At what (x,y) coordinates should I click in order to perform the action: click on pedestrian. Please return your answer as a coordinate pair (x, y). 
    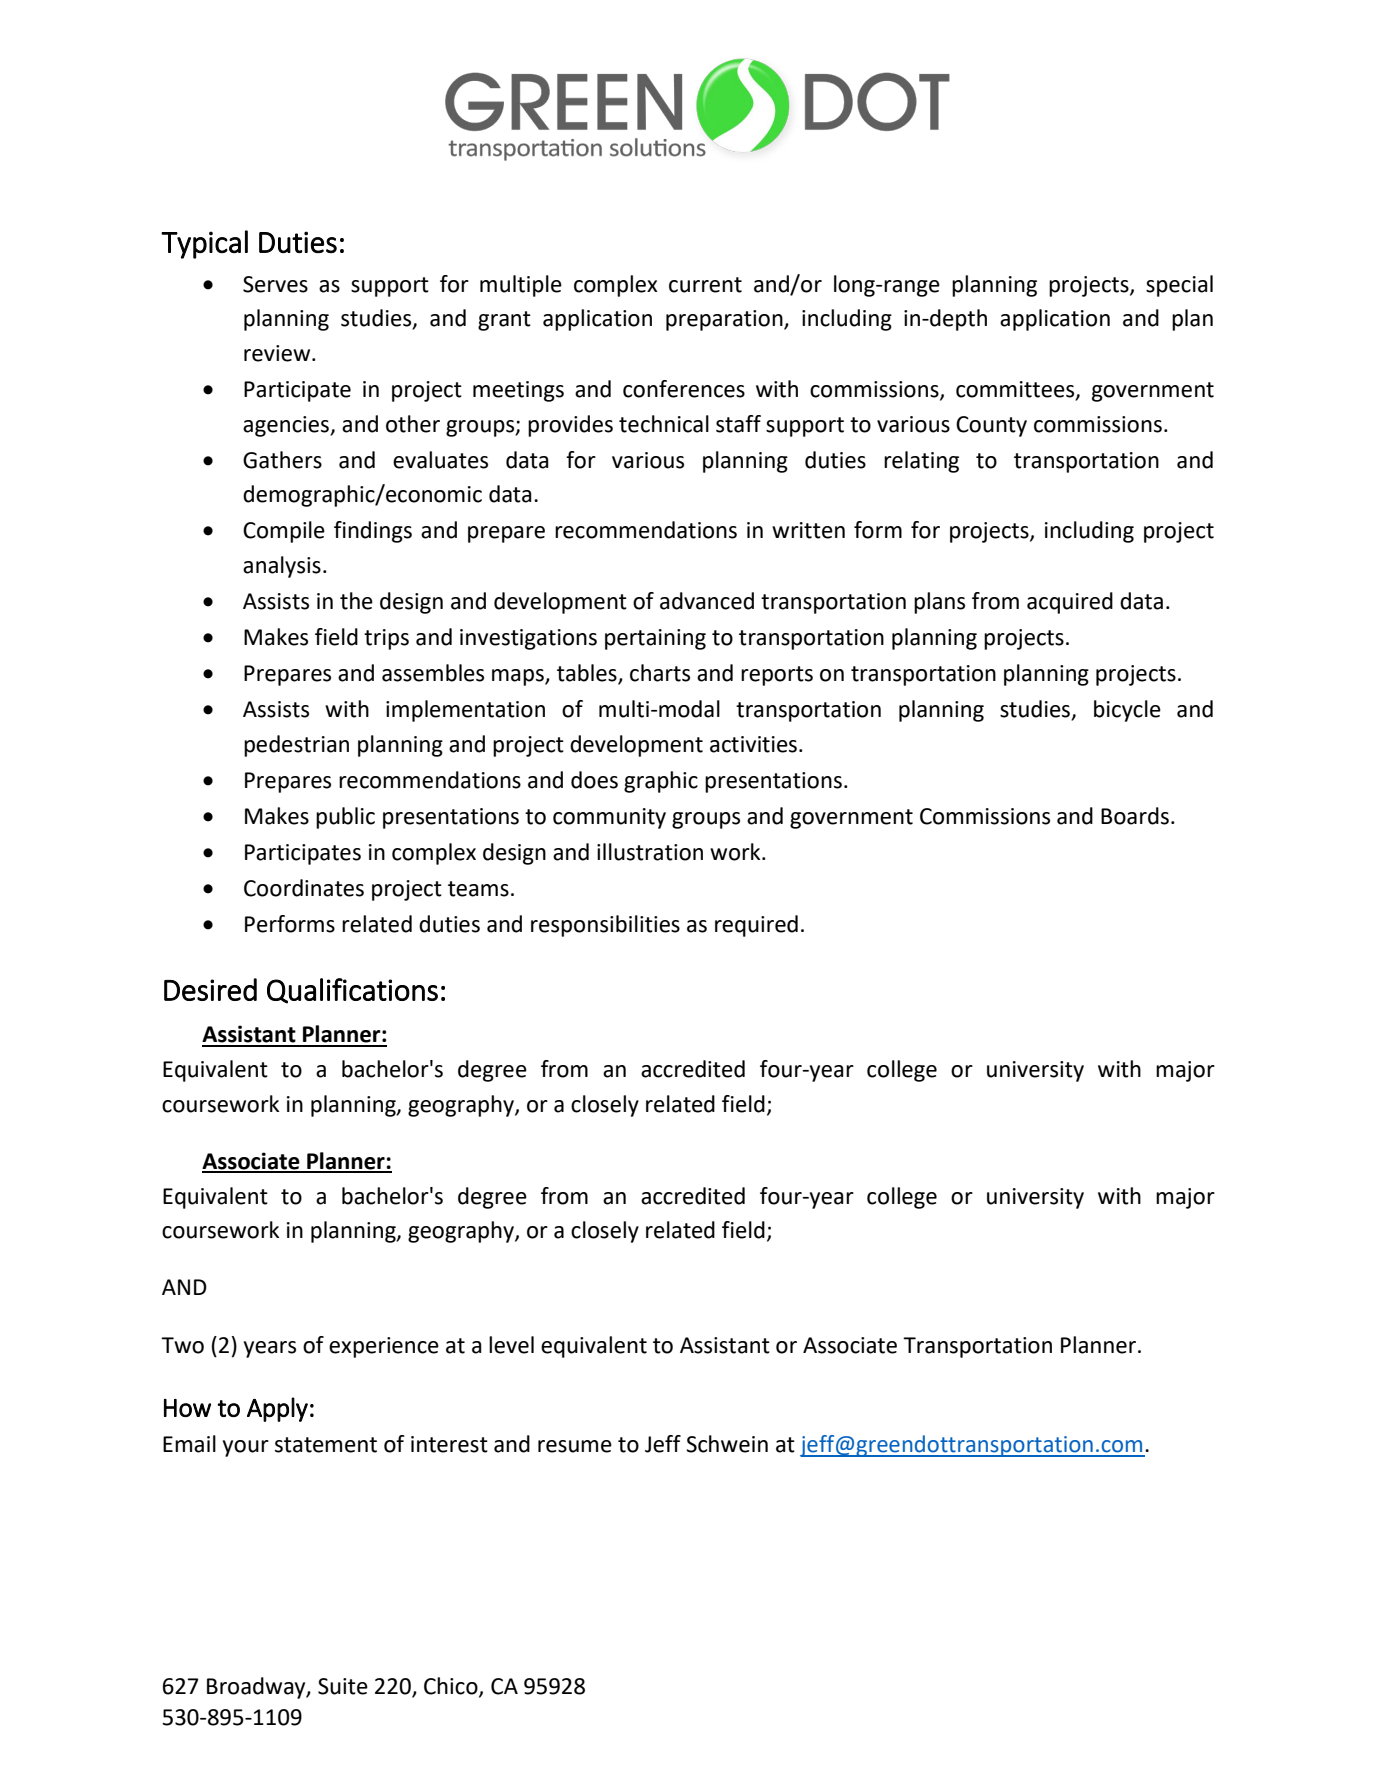
    Looking at the image, I should click on (296, 746).
